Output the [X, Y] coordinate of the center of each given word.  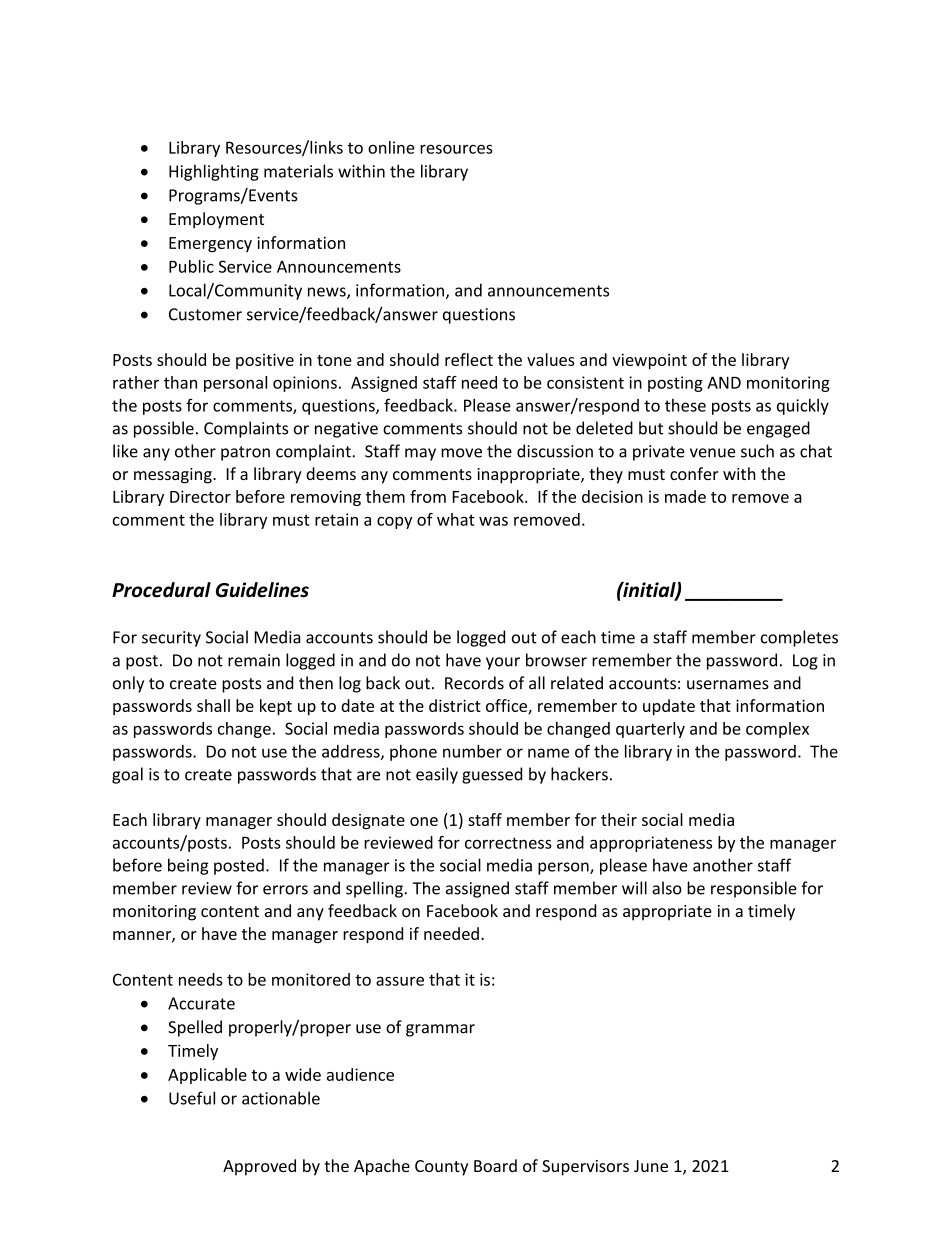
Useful [192, 1098]
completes [799, 638]
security [171, 639]
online [391, 147]
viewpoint [649, 361]
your [503, 663]
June [651, 1166]
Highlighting [214, 172]
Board [495, 1165]
